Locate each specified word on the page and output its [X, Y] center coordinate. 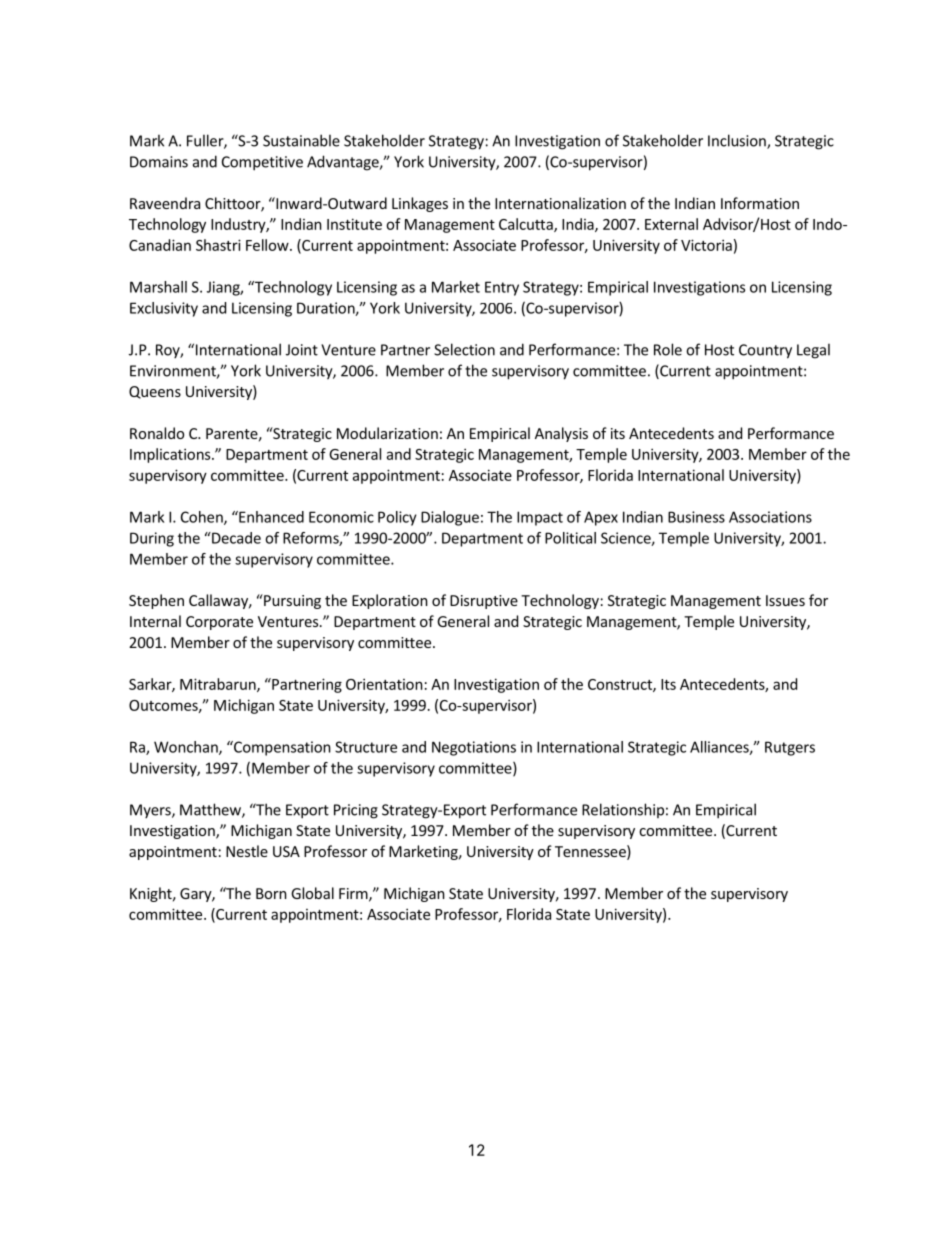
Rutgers [790, 748]
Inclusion [738, 141]
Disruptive [484, 602]
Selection [464, 349]
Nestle [247, 851]
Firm [354, 894]
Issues [785, 600]
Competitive [262, 163]
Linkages [420, 204]
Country [765, 351]
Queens [155, 392]
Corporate [219, 623]
